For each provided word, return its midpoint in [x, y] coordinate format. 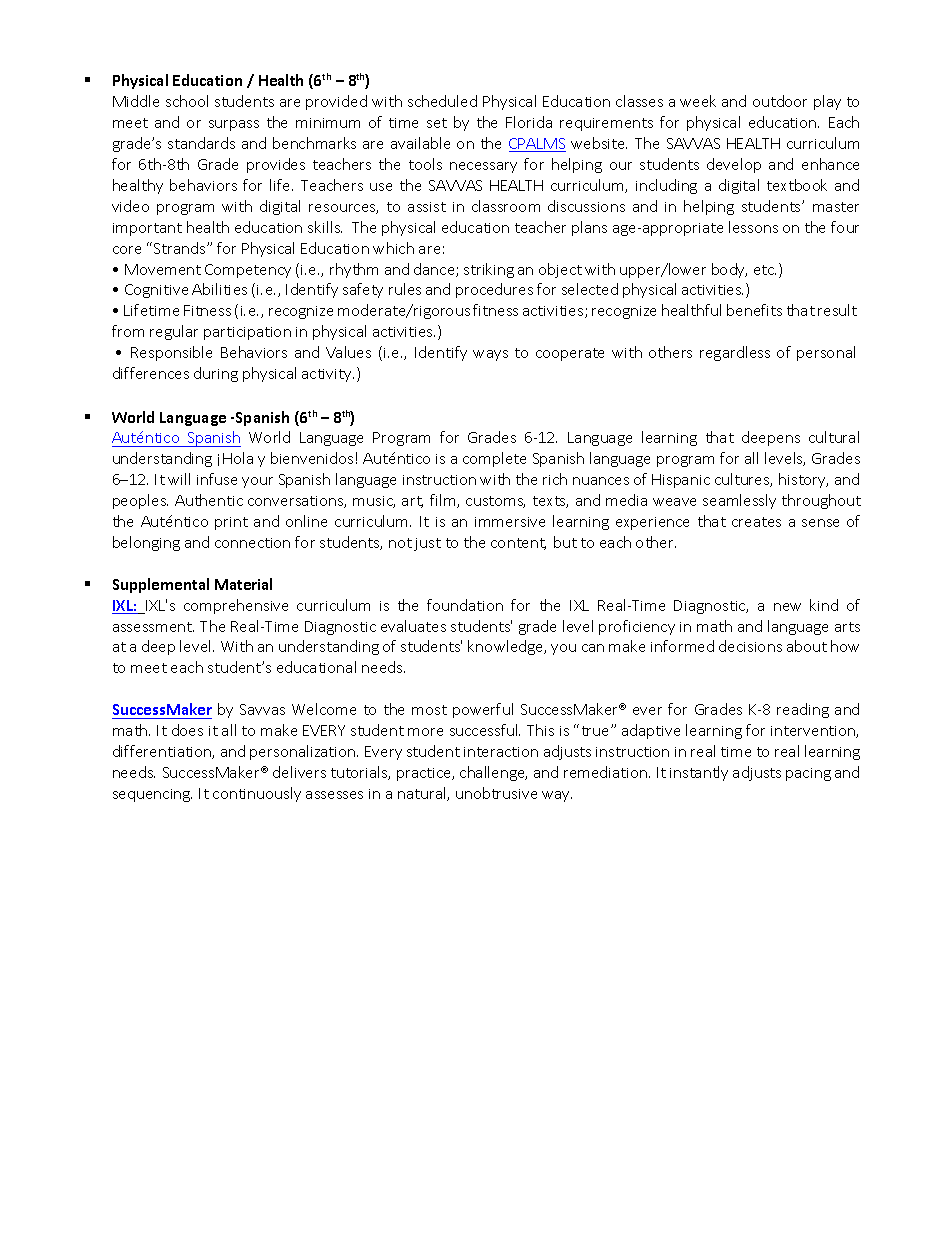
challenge [493, 773]
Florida [529, 122]
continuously [257, 794]
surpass [234, 125]
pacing [808, 774]
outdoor [780, 101]
